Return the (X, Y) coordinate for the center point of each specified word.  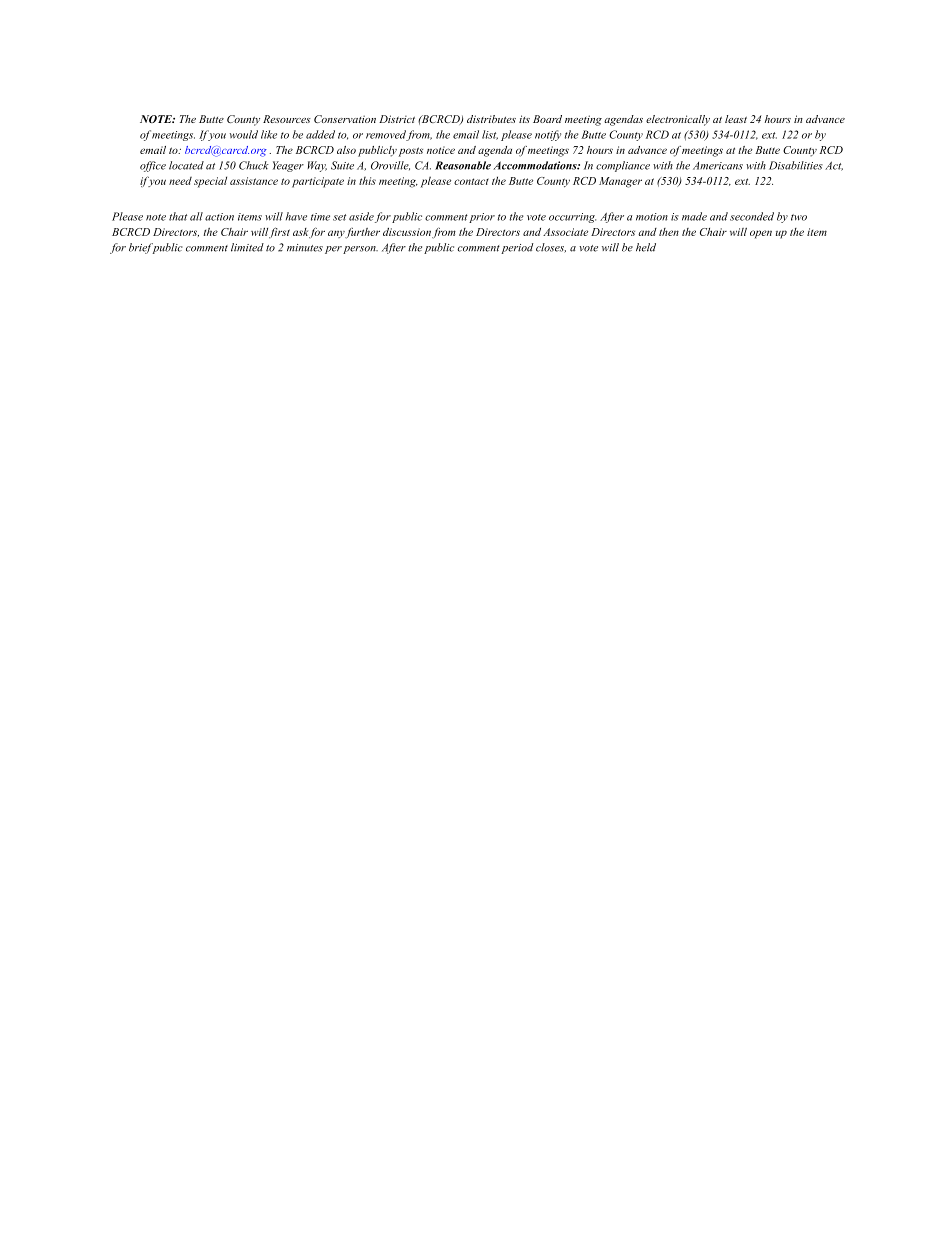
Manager (620, 182)
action (219, 217)
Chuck (254, 165)
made (694, 216)
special (210, 182)
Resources (287, 119)
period (517, 248)
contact (471, 181)
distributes (491, 119)
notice (441, 150)
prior (482, 218)
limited (247, 247)
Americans (718, 166)
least (736, 119)
